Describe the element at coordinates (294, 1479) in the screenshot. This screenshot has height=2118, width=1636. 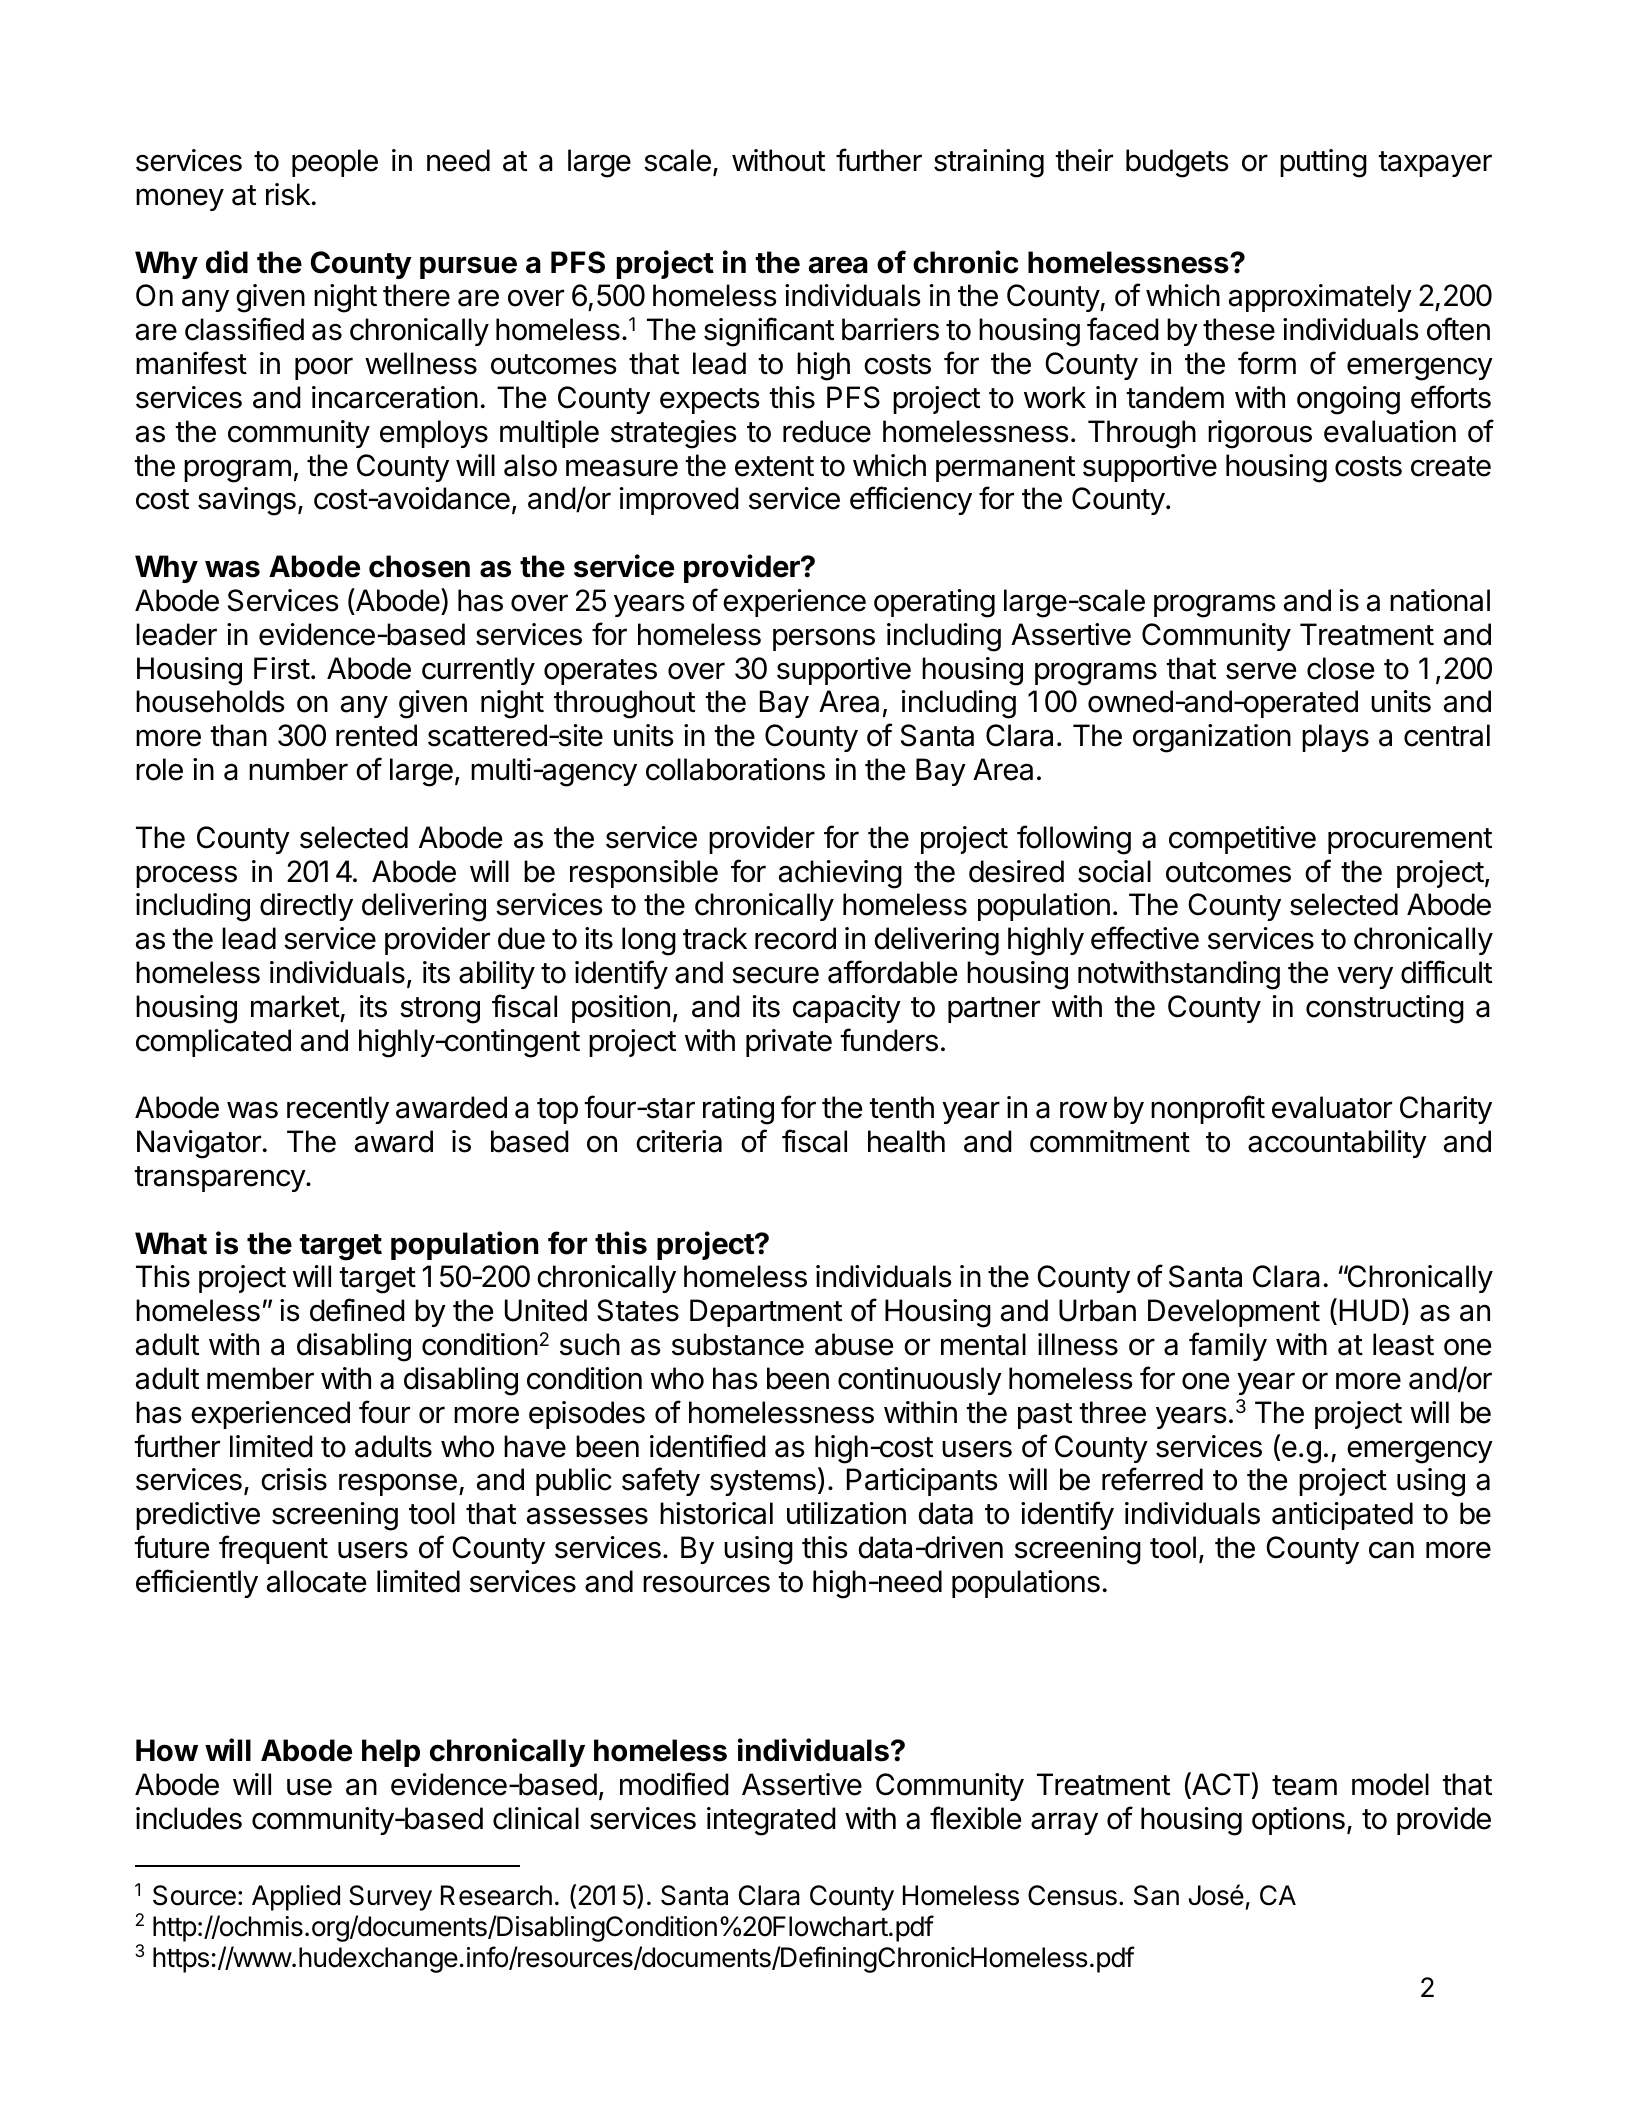
I see `crisis` at that location.
